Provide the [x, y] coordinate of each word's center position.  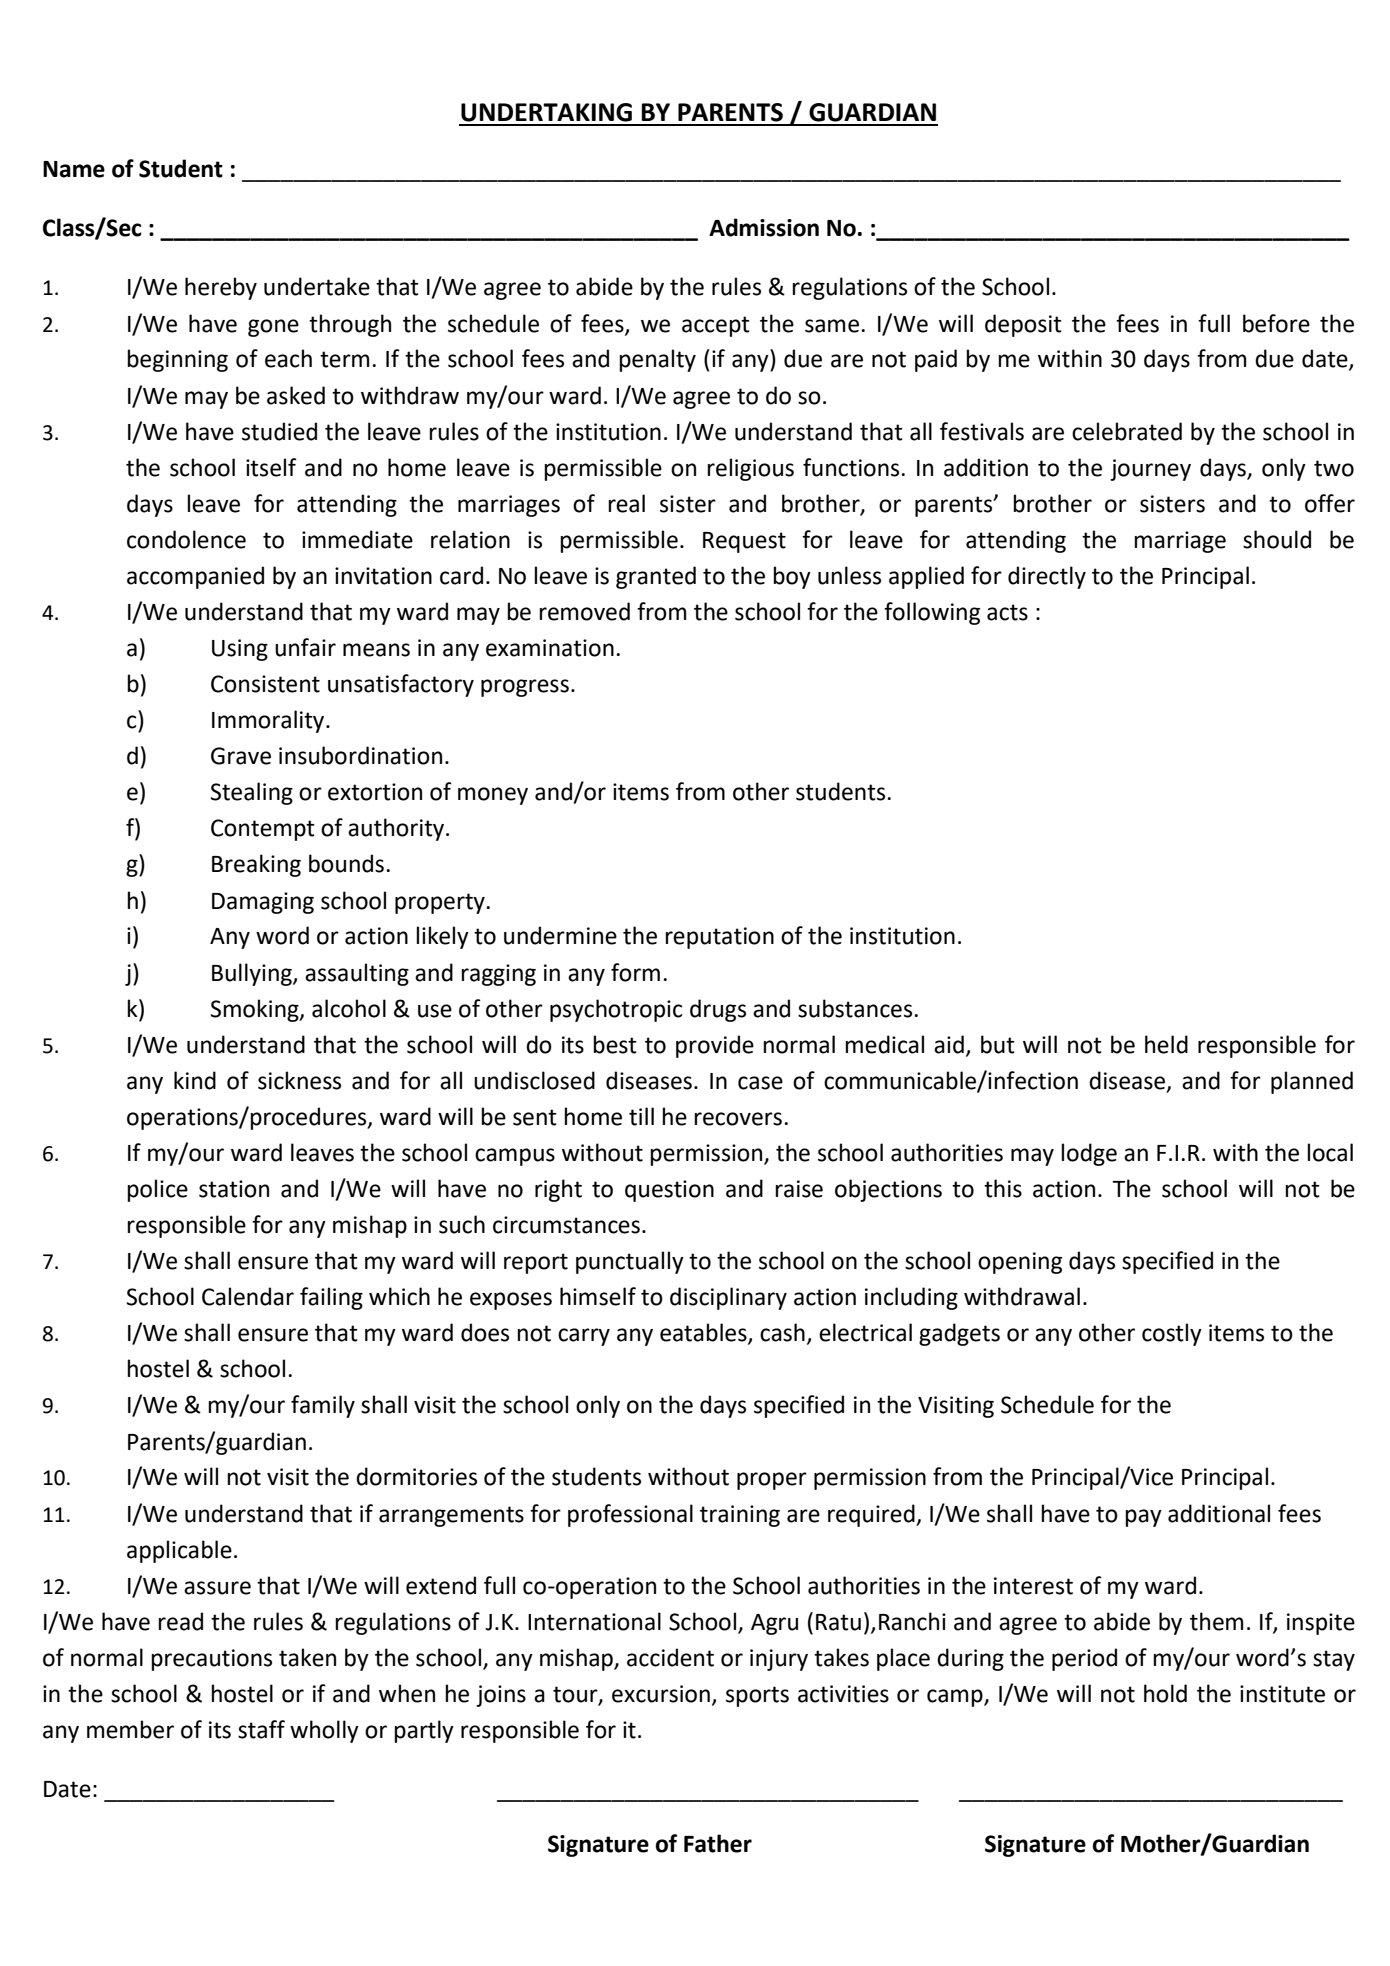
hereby [221, 288]
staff [261, 1729]
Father [718, 1843]
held [1166, 1044]
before [1276, 323]
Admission [764, 227]
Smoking [256, 1010]
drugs [718, 1010]
